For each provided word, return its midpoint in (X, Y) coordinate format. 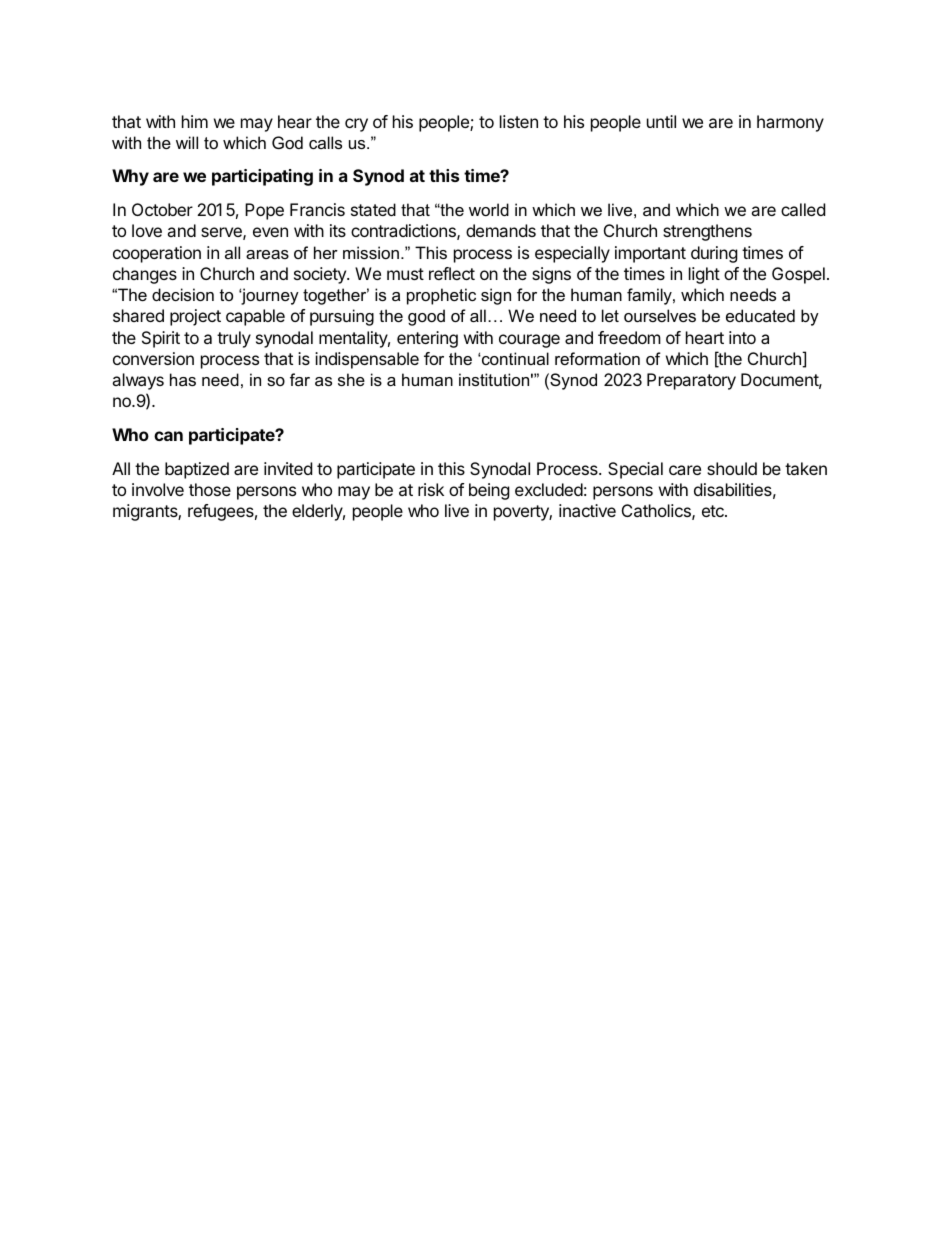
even (270, 232)
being (489, 491)
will (187, 142)
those (210, 489)
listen (519, 121)
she (351, 379)
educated (760, 315)
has (183, 379)
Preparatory (691, 381)
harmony (790, 123)
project (195, 317)
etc (714, 511)
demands (501, 230)
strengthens (707, 232)
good (426, 317)
